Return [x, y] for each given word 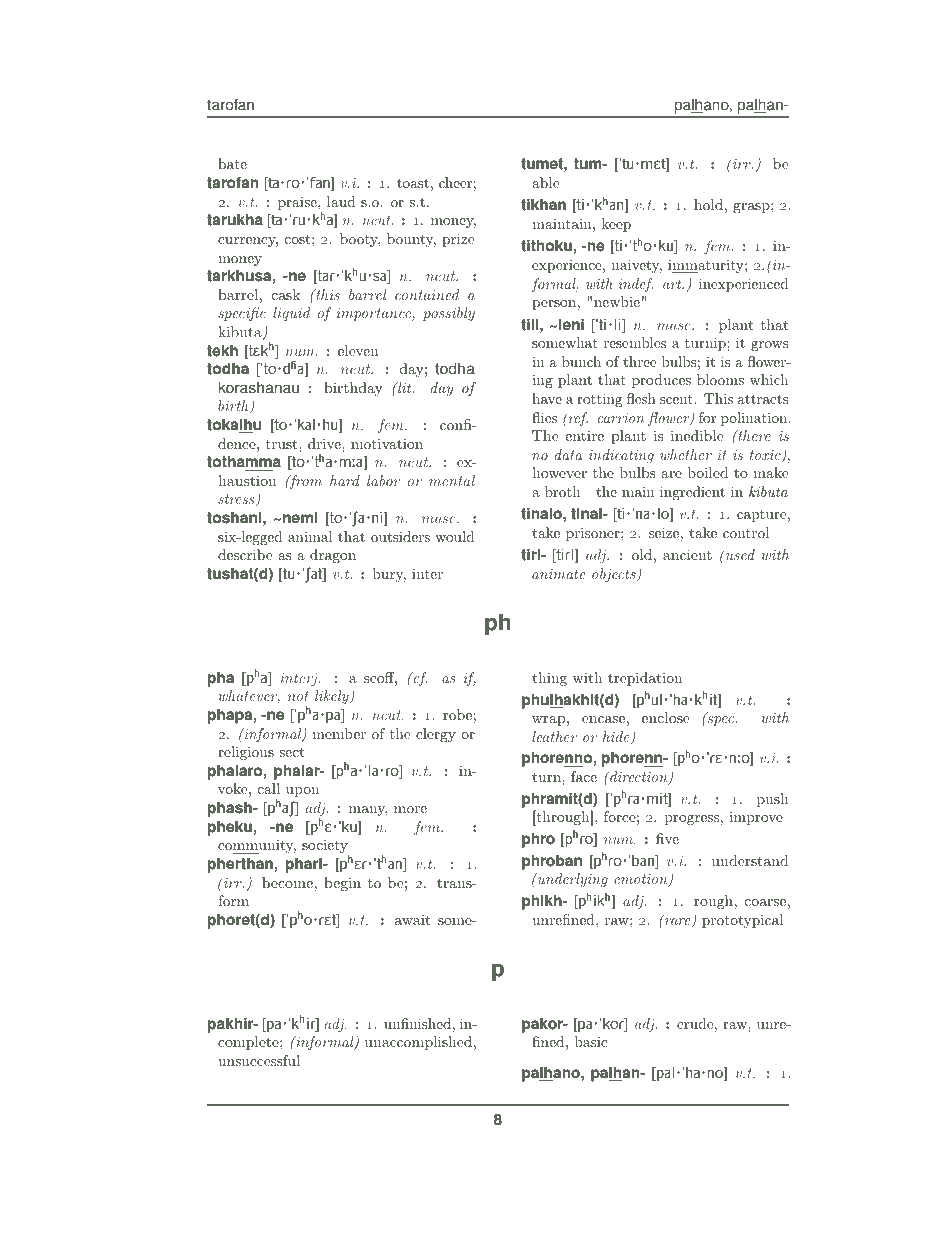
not [298, 696]
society [325, 848]
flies [544, 417]
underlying [571, 879]
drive [325, 443]
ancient [687, 554]
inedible [697, 435]
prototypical [742, 921]
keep [616, 225]
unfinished [417, 1023]
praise [298, 203]
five [667, 838]
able [545, 182]
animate [558, 574]
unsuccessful [259, 1060]
